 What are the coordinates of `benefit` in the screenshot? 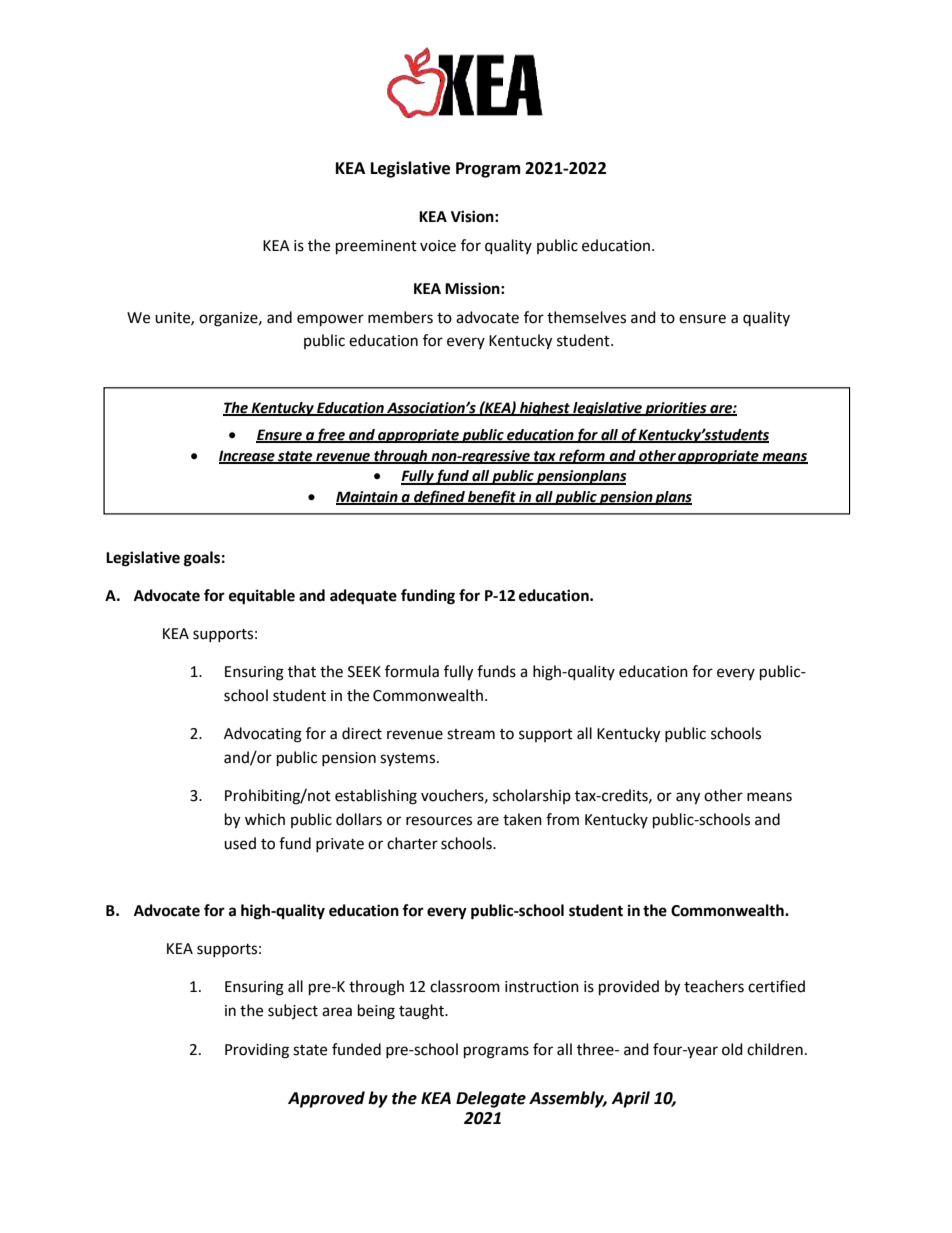 It's located at (492, 497).
